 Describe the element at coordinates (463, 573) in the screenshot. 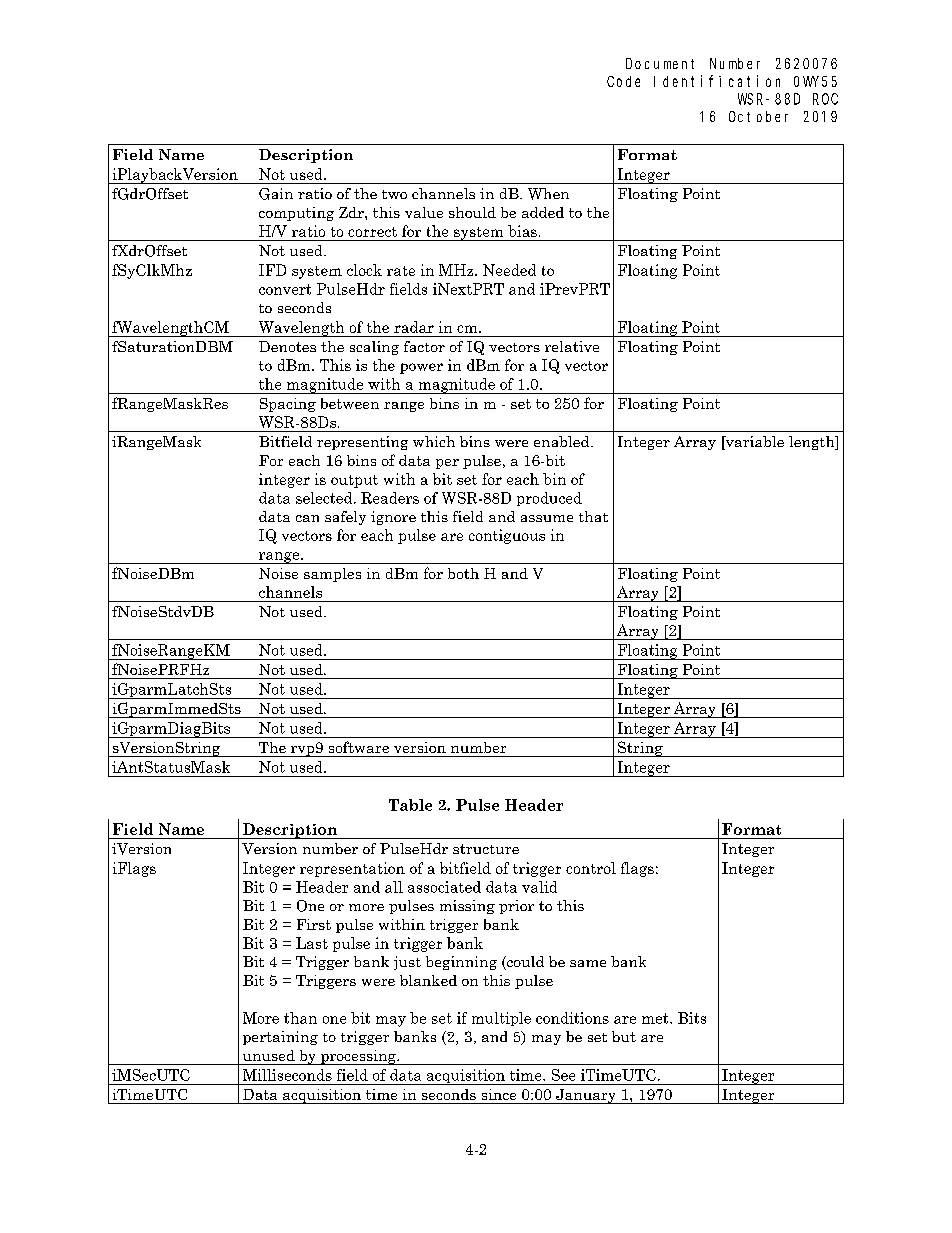

I see `both` at that location.
